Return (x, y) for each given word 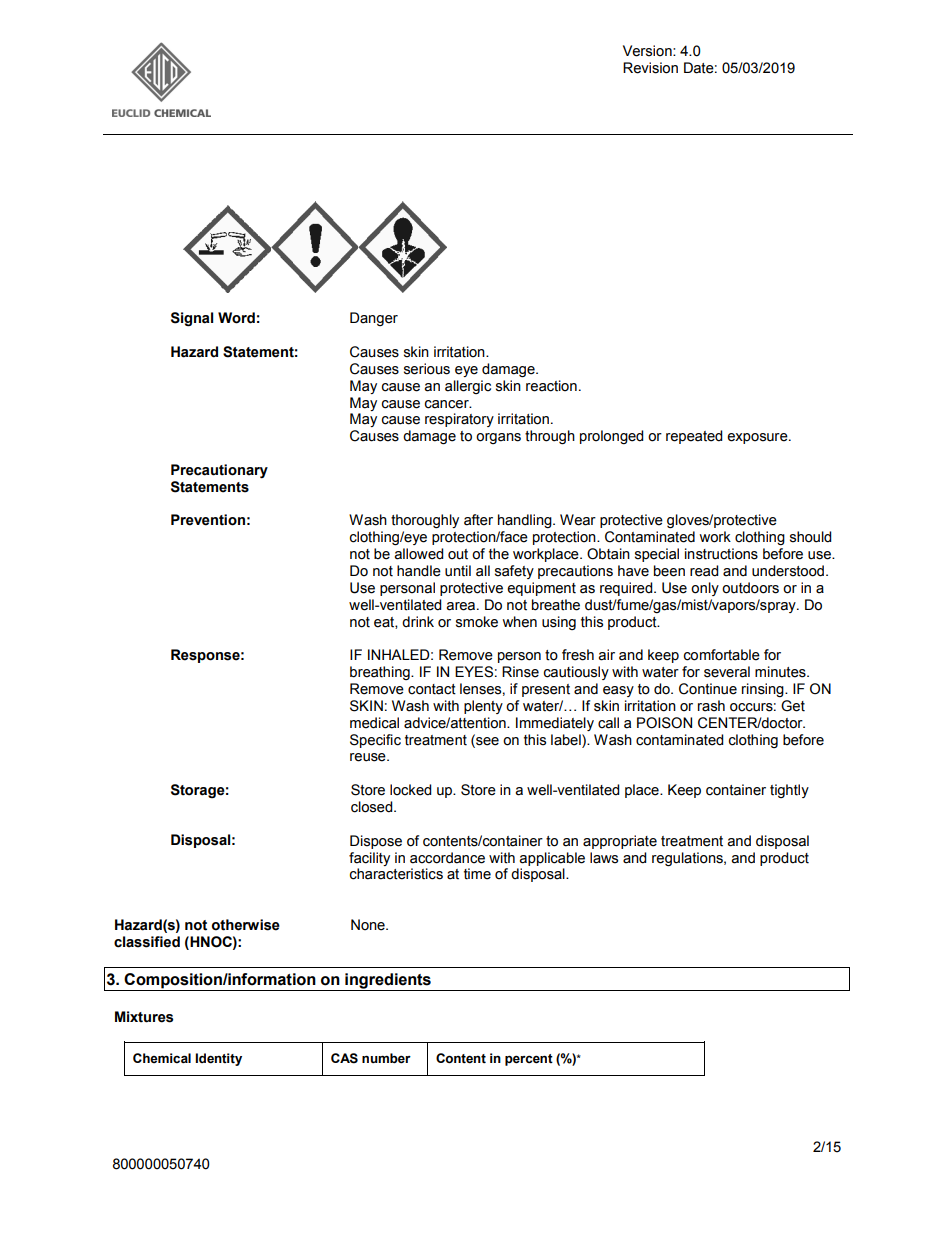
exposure (758, 438)
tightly (789, 791)
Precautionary (219, 471)
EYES (474, 672)
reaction (551, 386)
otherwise (246, 925)
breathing (381, 673)
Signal (192, 319)
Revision (650, 68)
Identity (218, 1059)
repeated (694, 437)
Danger (374, 319)
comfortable (722, 655)
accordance (447, 858)
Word (236, 318)
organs (498, 438)
